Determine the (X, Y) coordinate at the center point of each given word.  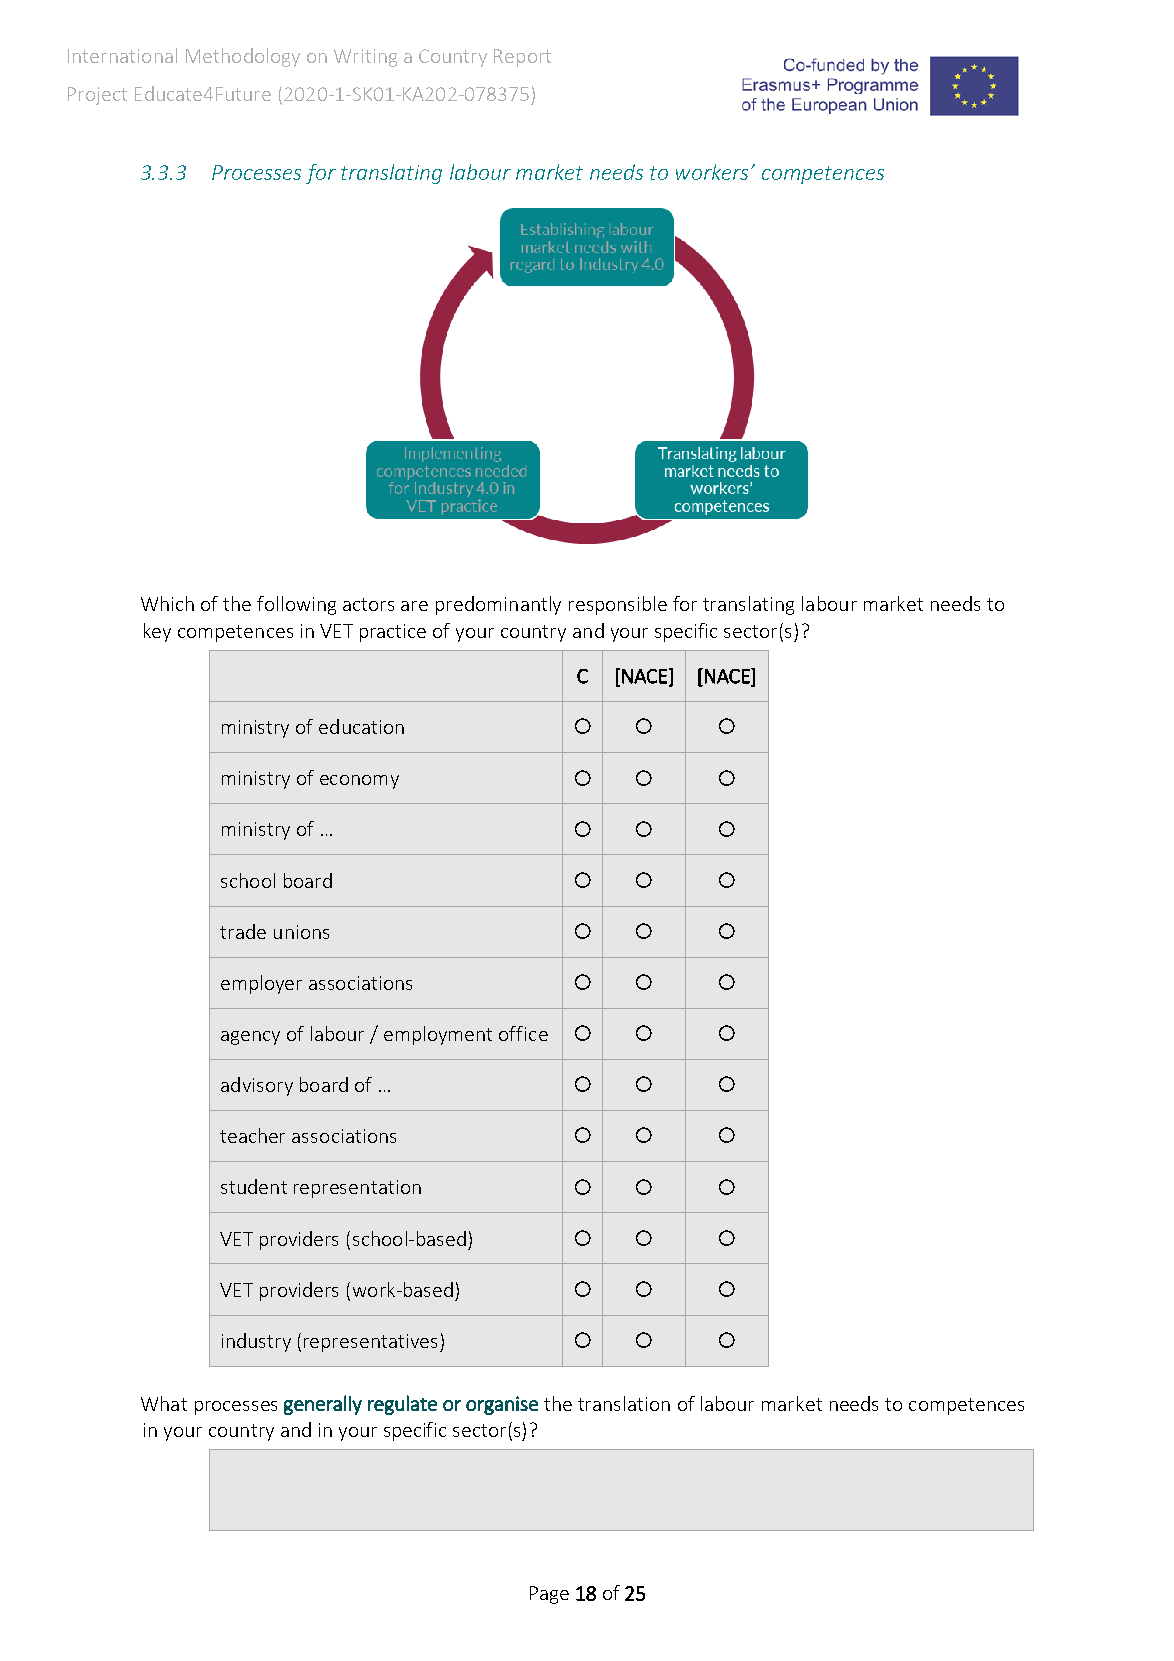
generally (323, 1405)
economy (359, 782)
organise (502, 1405)
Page (549, 1595)
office (523, 1033)
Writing (365, 58)
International (122, 55)
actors (368, 604)
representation (357, 1189)
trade (243, 931)
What (164, 1403)
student (254, 1186)
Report (522, 58)
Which (167, 603)
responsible (618, 605)
